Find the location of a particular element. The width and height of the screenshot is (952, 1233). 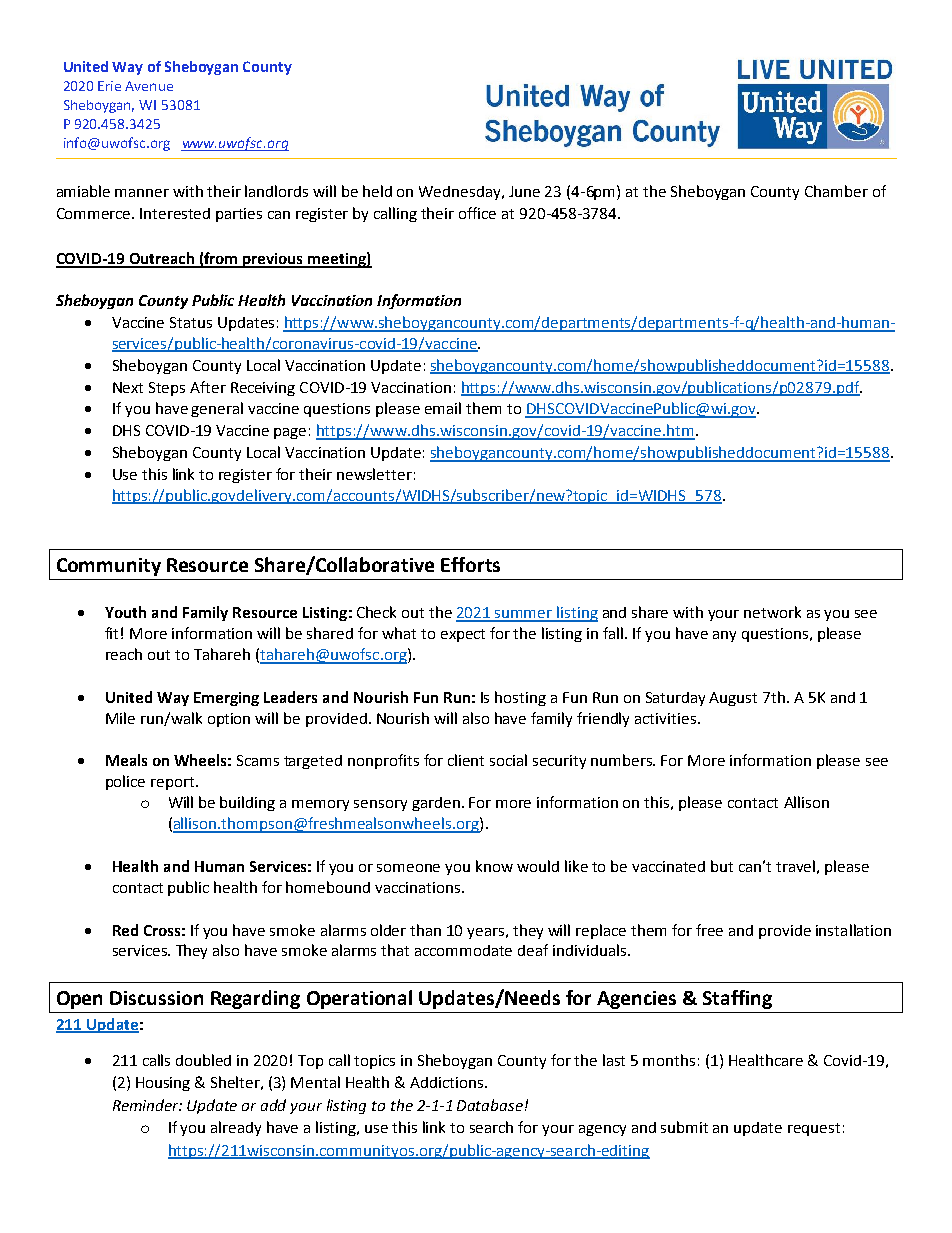

expect is located at coordinates (463, 635).
